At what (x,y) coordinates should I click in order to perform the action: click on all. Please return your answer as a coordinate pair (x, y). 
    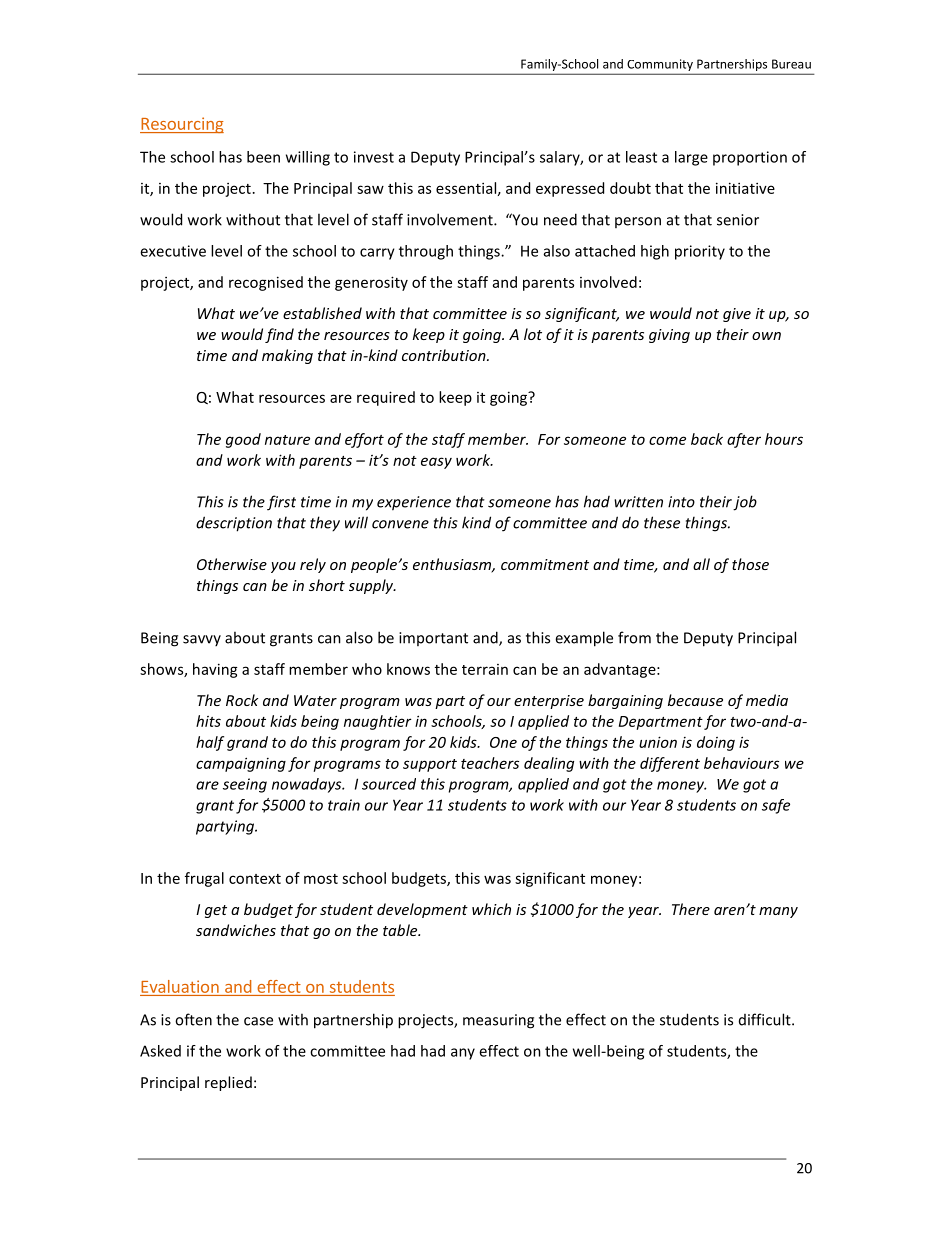
    Looking at the image, I should click on (701, 564).
